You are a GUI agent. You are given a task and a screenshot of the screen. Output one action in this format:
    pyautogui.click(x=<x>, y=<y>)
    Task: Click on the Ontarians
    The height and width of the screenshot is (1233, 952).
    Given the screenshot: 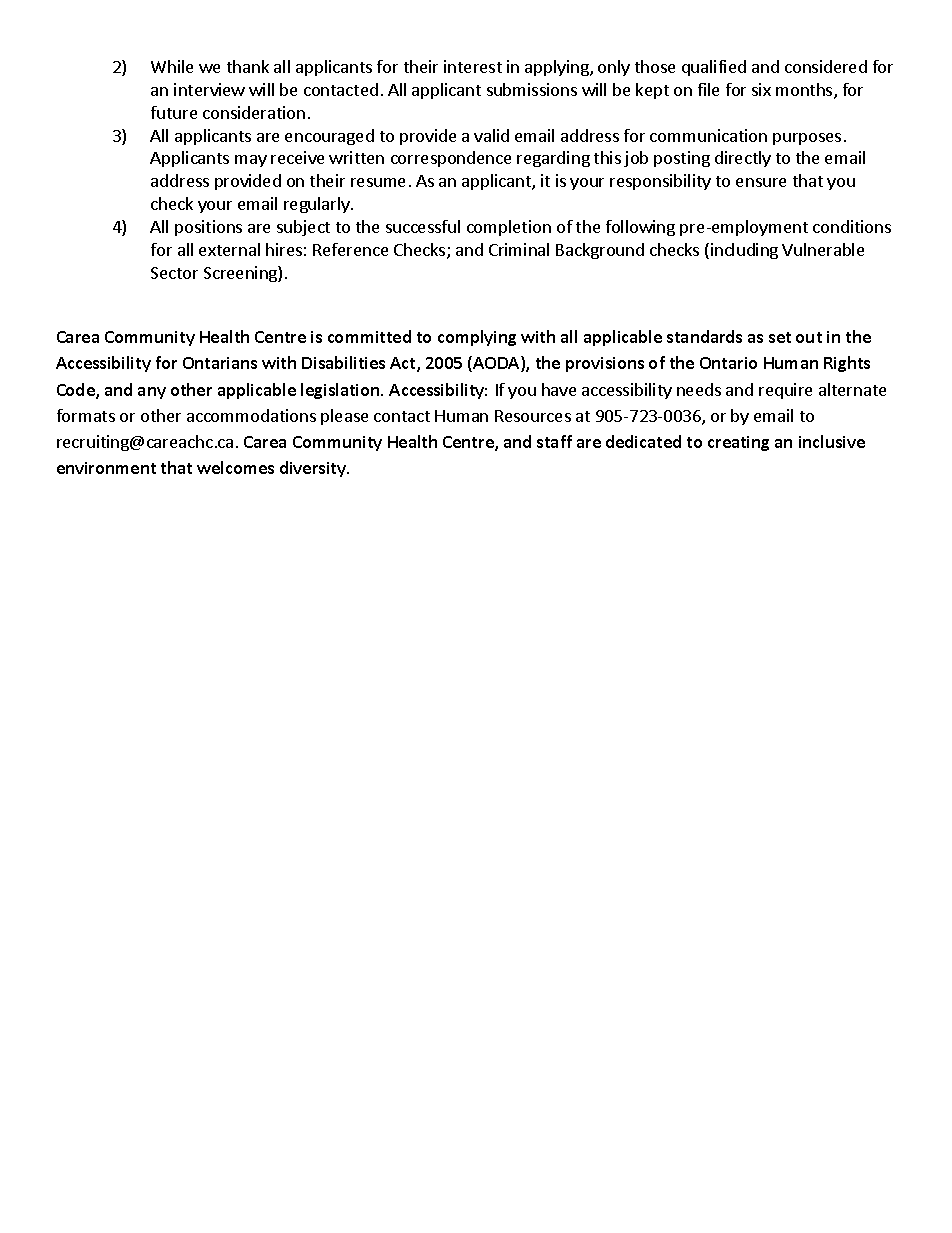 What is the action you would take?
    pyautogui.click(x=220, y=363)
